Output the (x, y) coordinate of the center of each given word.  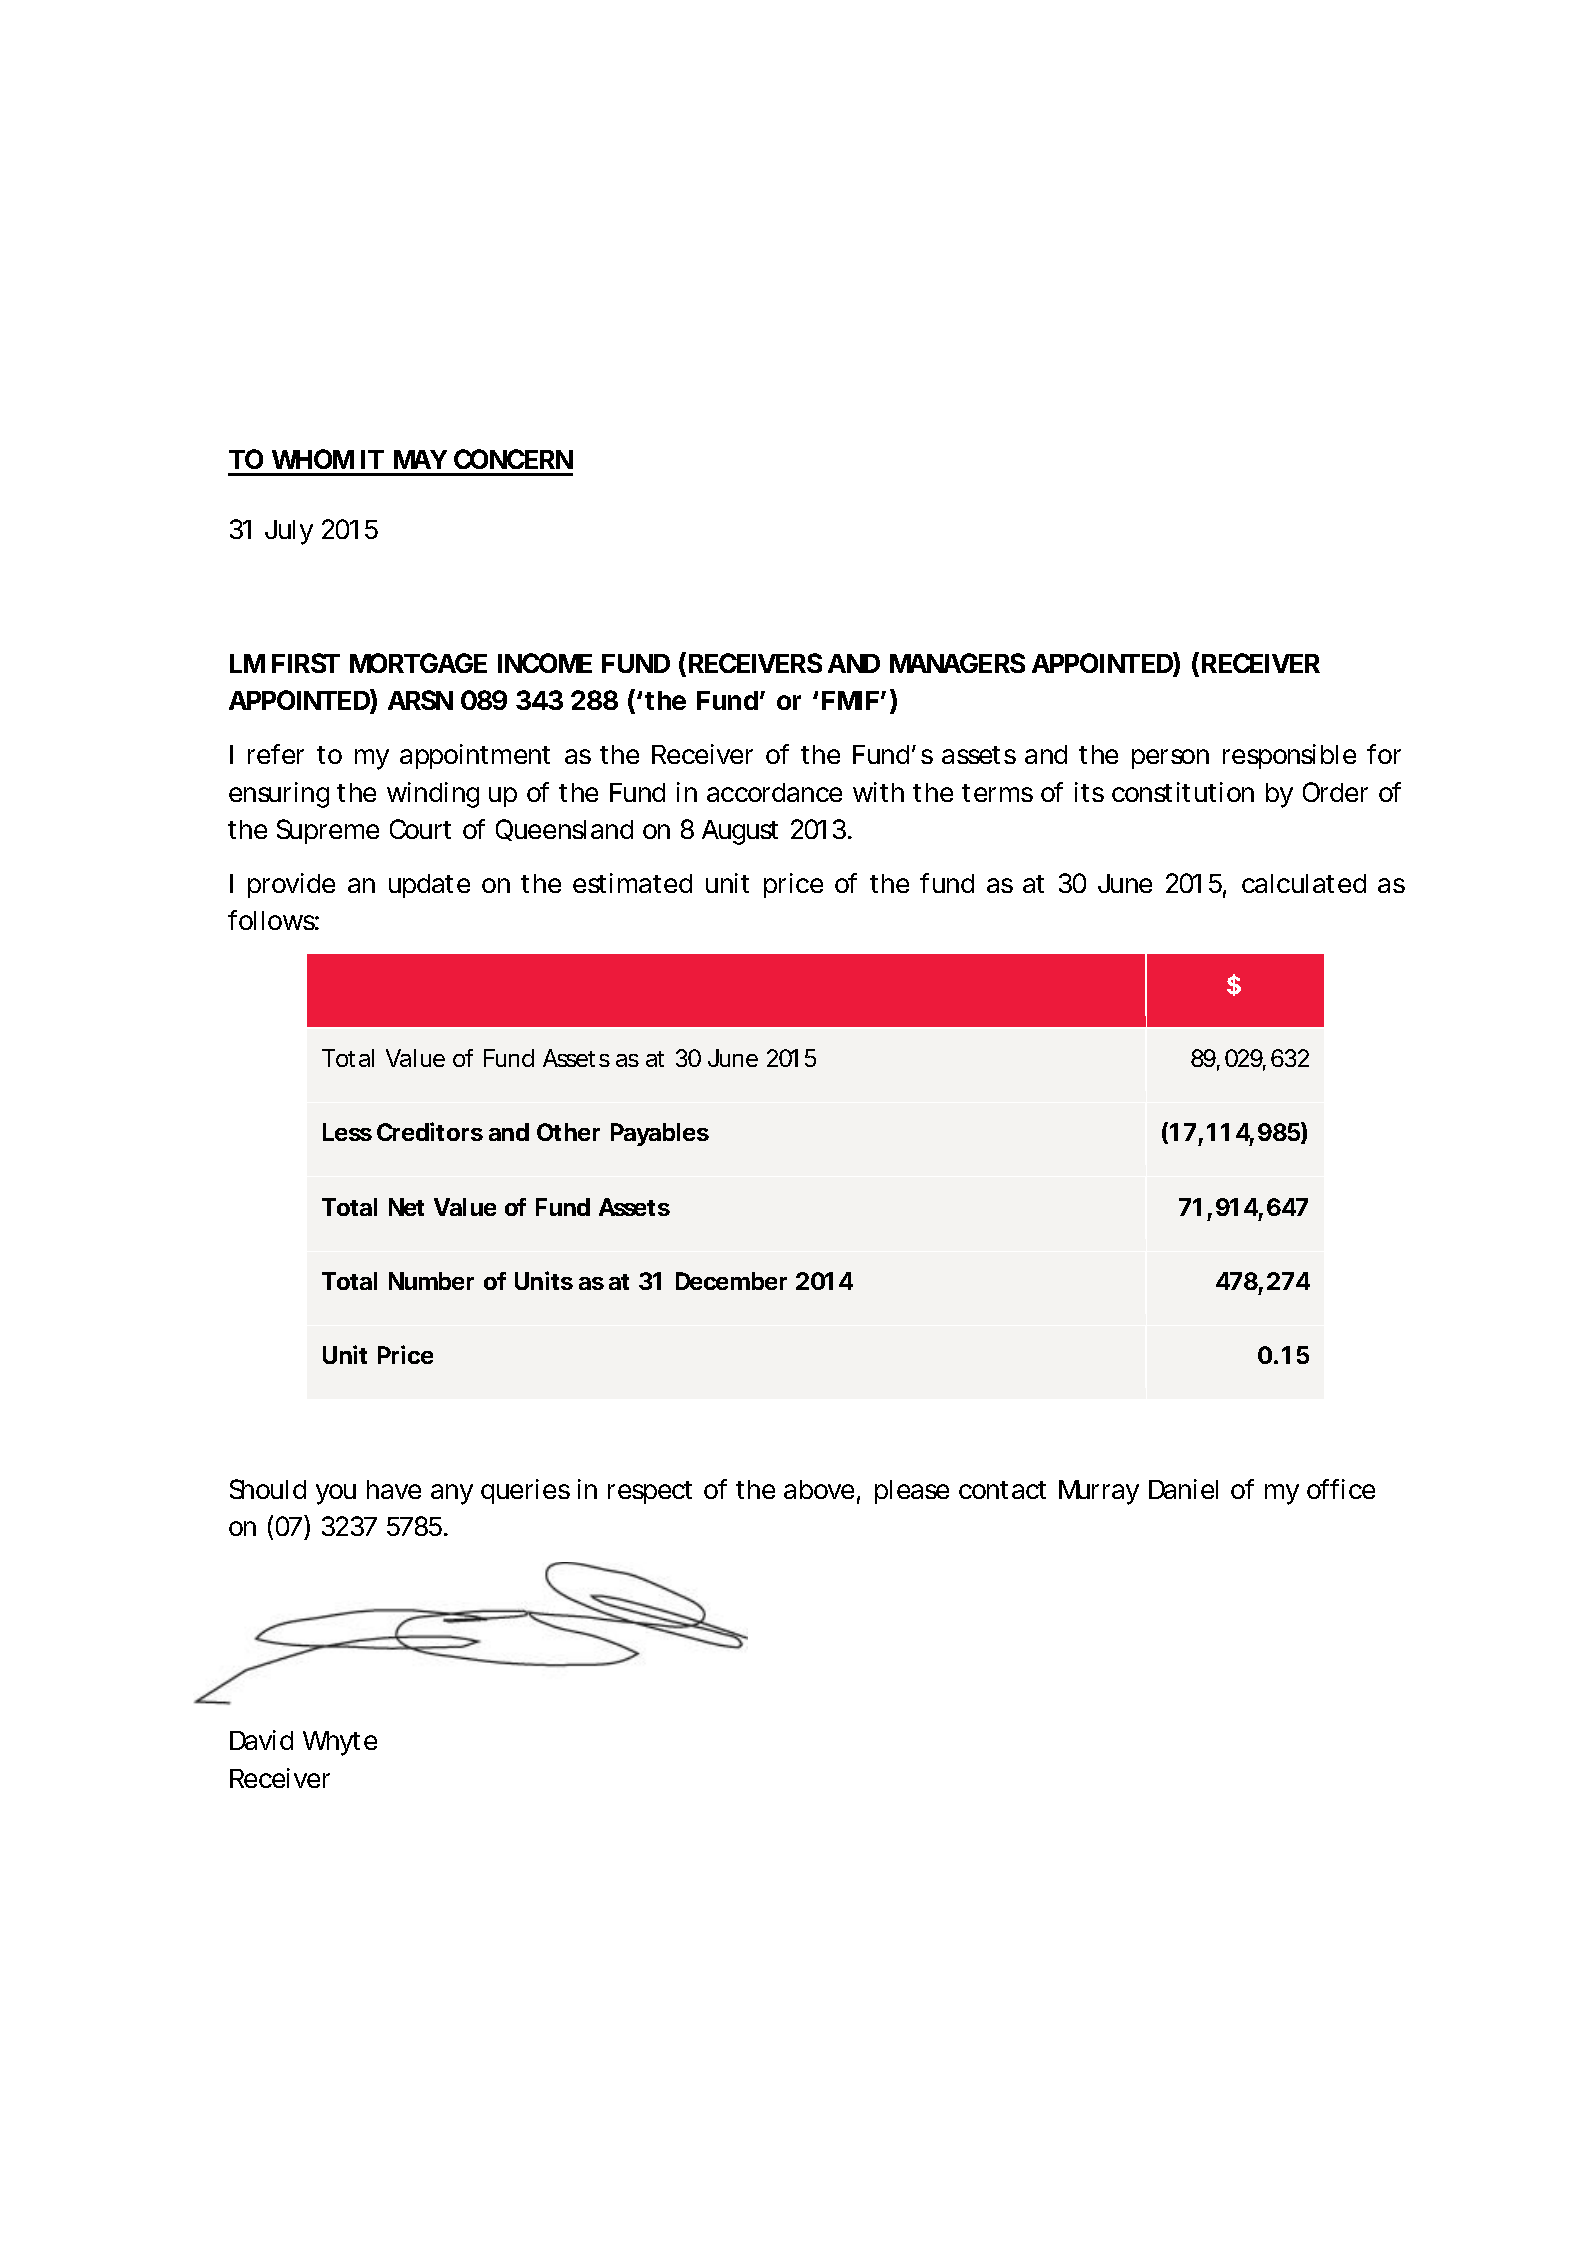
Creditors (430, 1131)
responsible (1289, 756)
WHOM (313, 459)
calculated (1304, 883)
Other (568, 1132)
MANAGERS (957, 663)
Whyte (340, 1743)
